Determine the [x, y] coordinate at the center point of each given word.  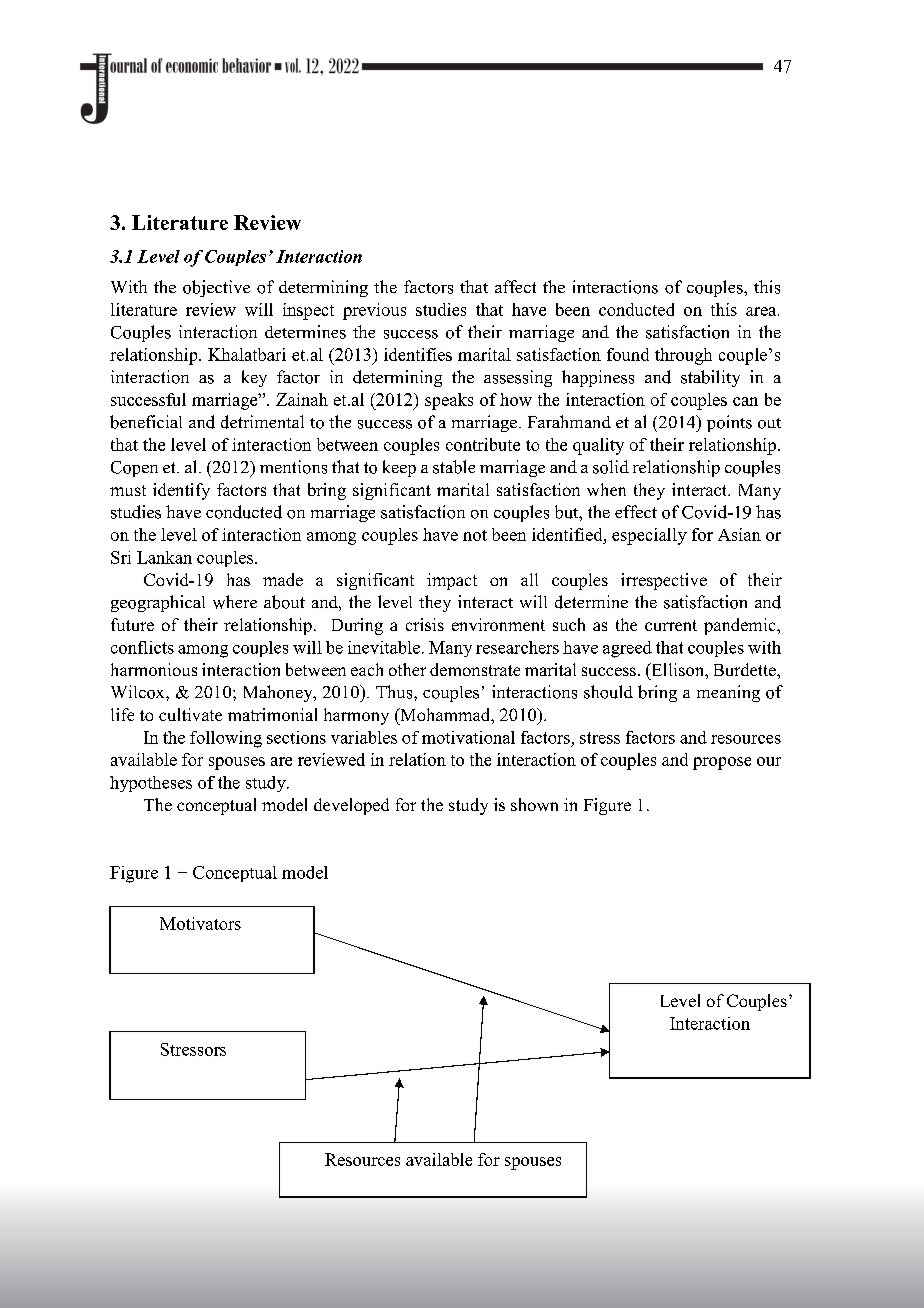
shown [534, 804]
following [226, 739]
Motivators [200, 923]
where [235, 602]
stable [454, 467]
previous [374, 311]
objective [216, 288]
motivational [468, 737]
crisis [425, 624]
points [729, 423]
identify [181, 491]
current [671, 625]
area [762, 311]
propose [722, 763]
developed [351, 806]
